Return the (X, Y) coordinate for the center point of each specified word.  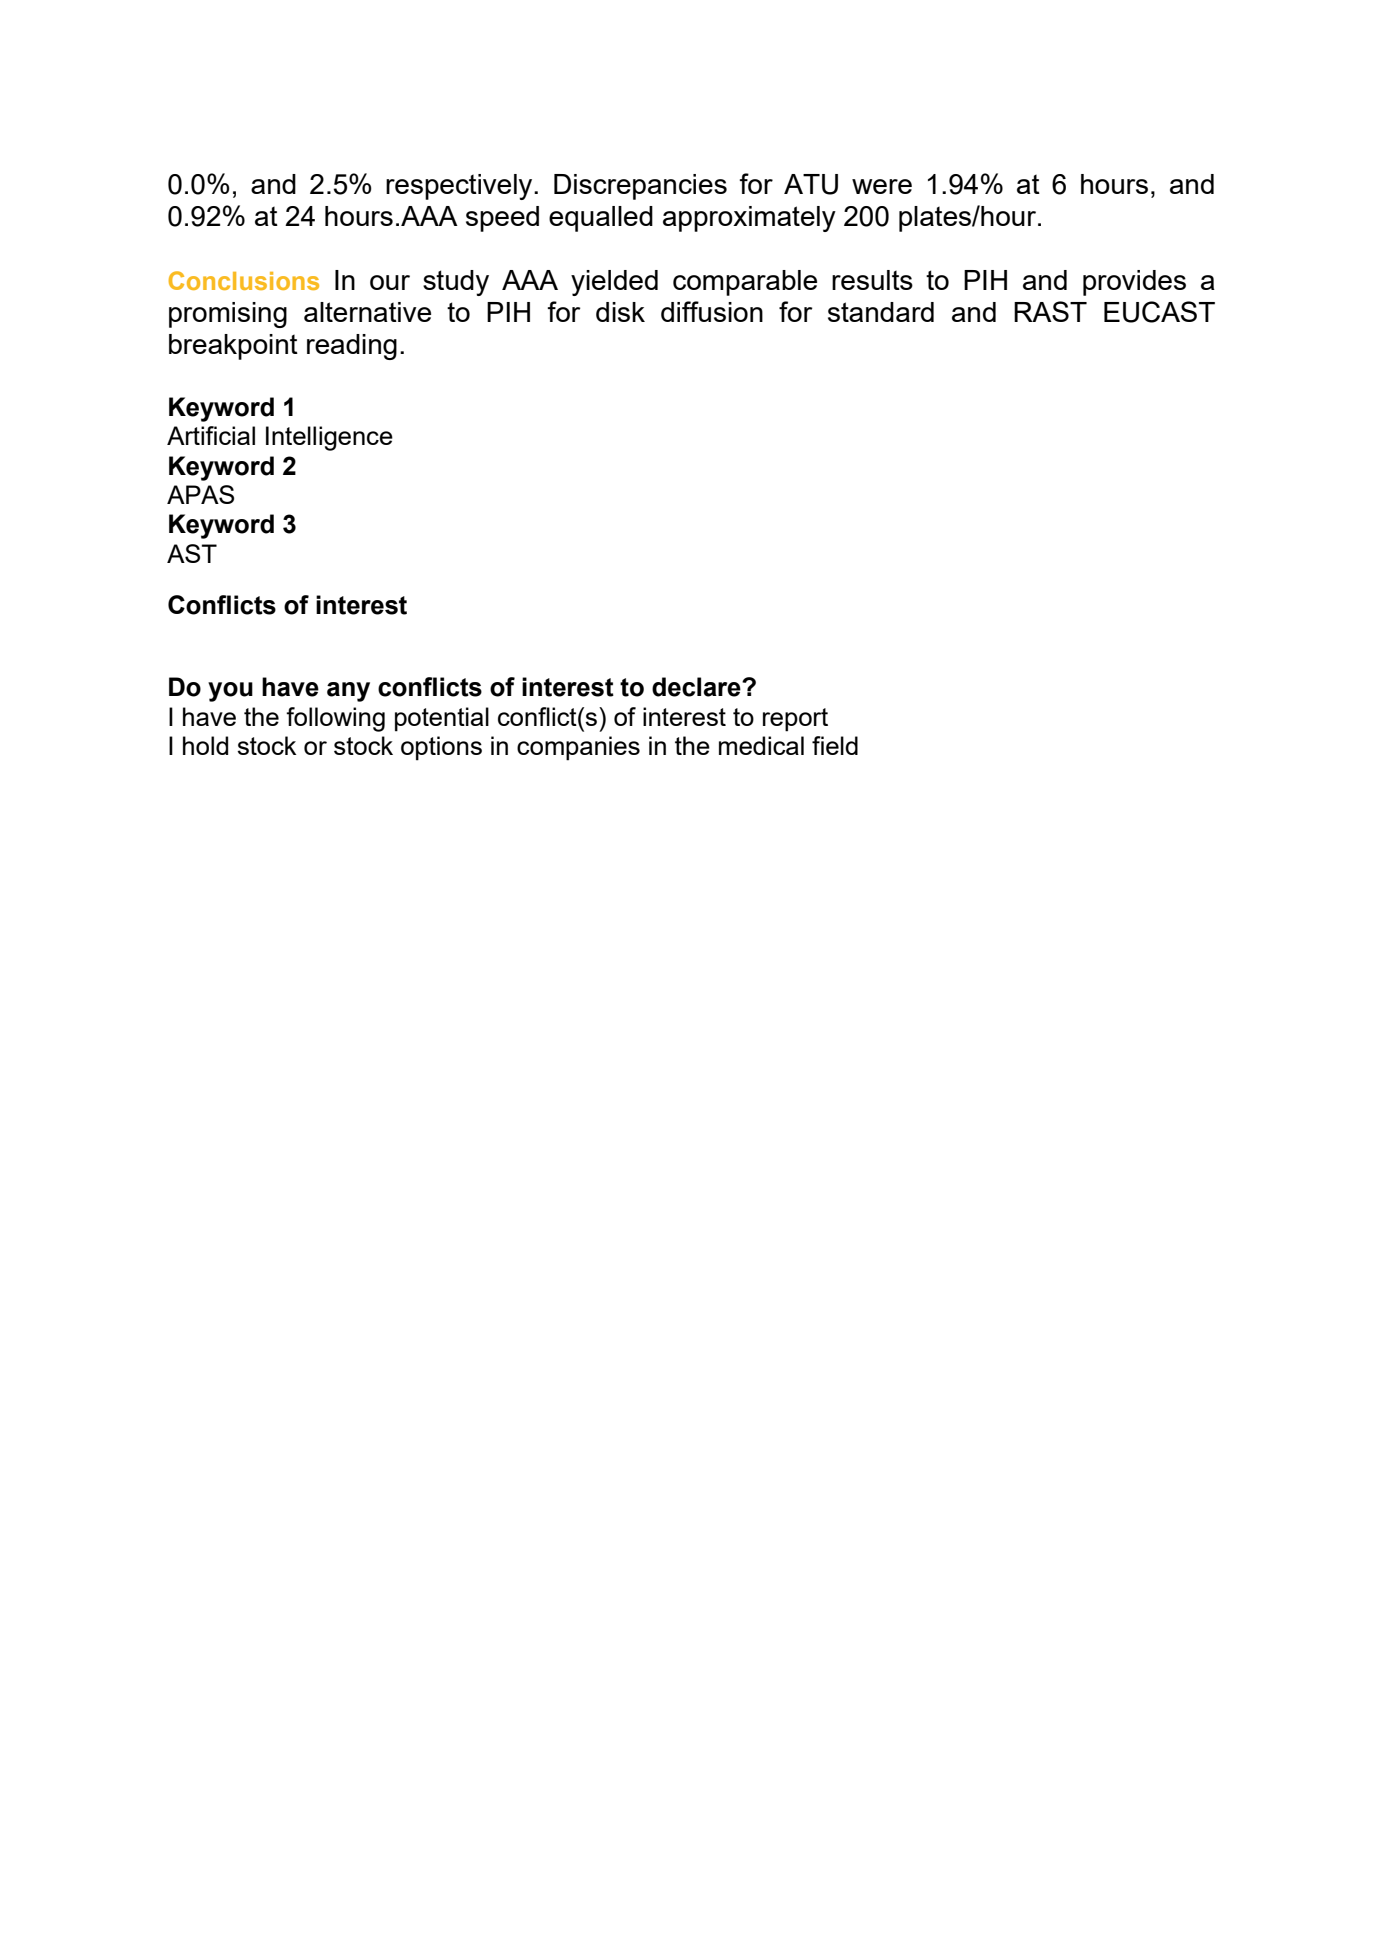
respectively (460, 187)
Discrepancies (640, 187)
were (882, 186)
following (335, 719)
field (835, 745)
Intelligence (329, 438)
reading (352, 347)
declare (697, 687)
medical (761, 745)
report (795, 720)
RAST (1050, 311)
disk (620, 312)
